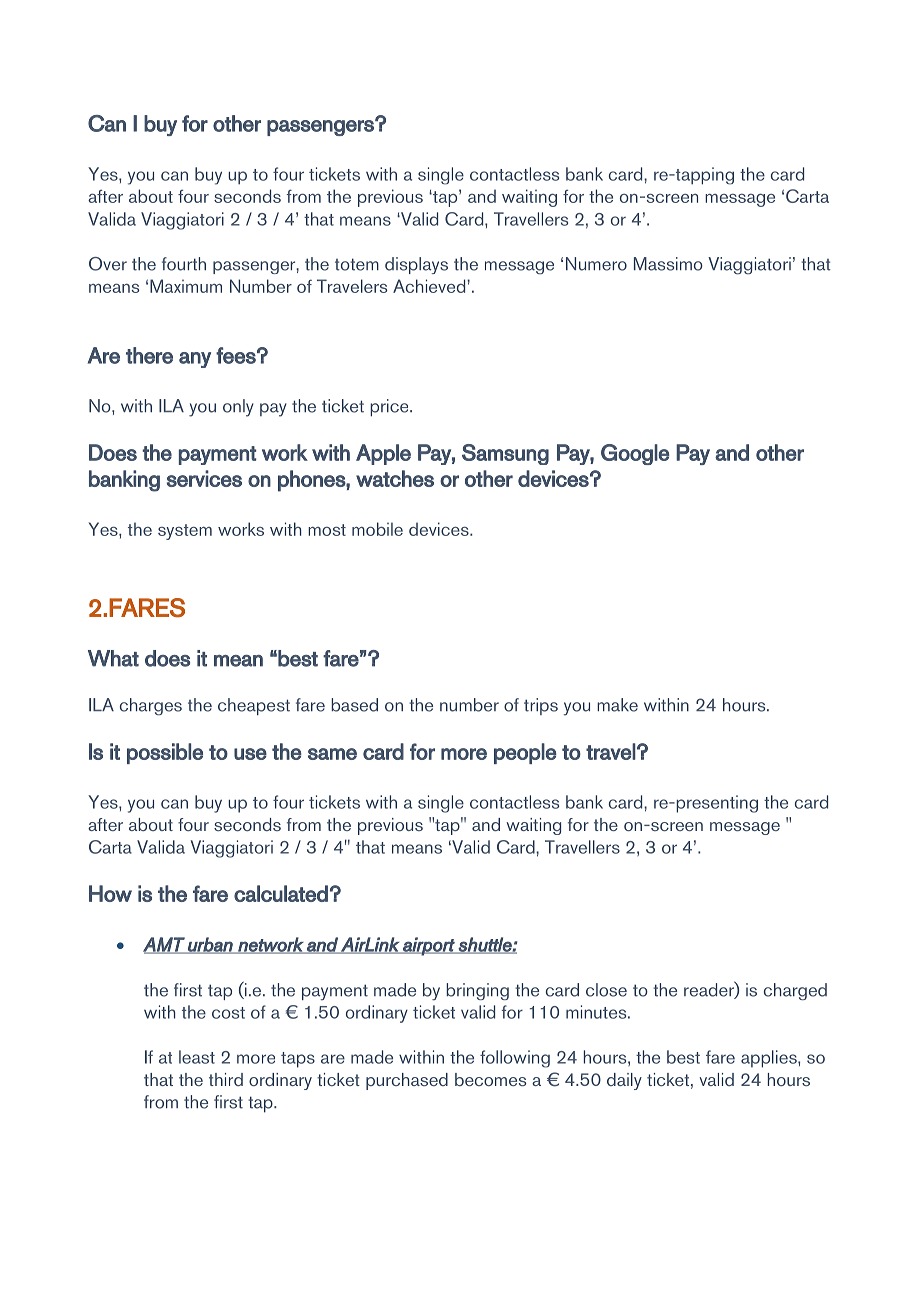 The width and height of the page is (924, 1308). I want to click on How, so click(110, 893).
